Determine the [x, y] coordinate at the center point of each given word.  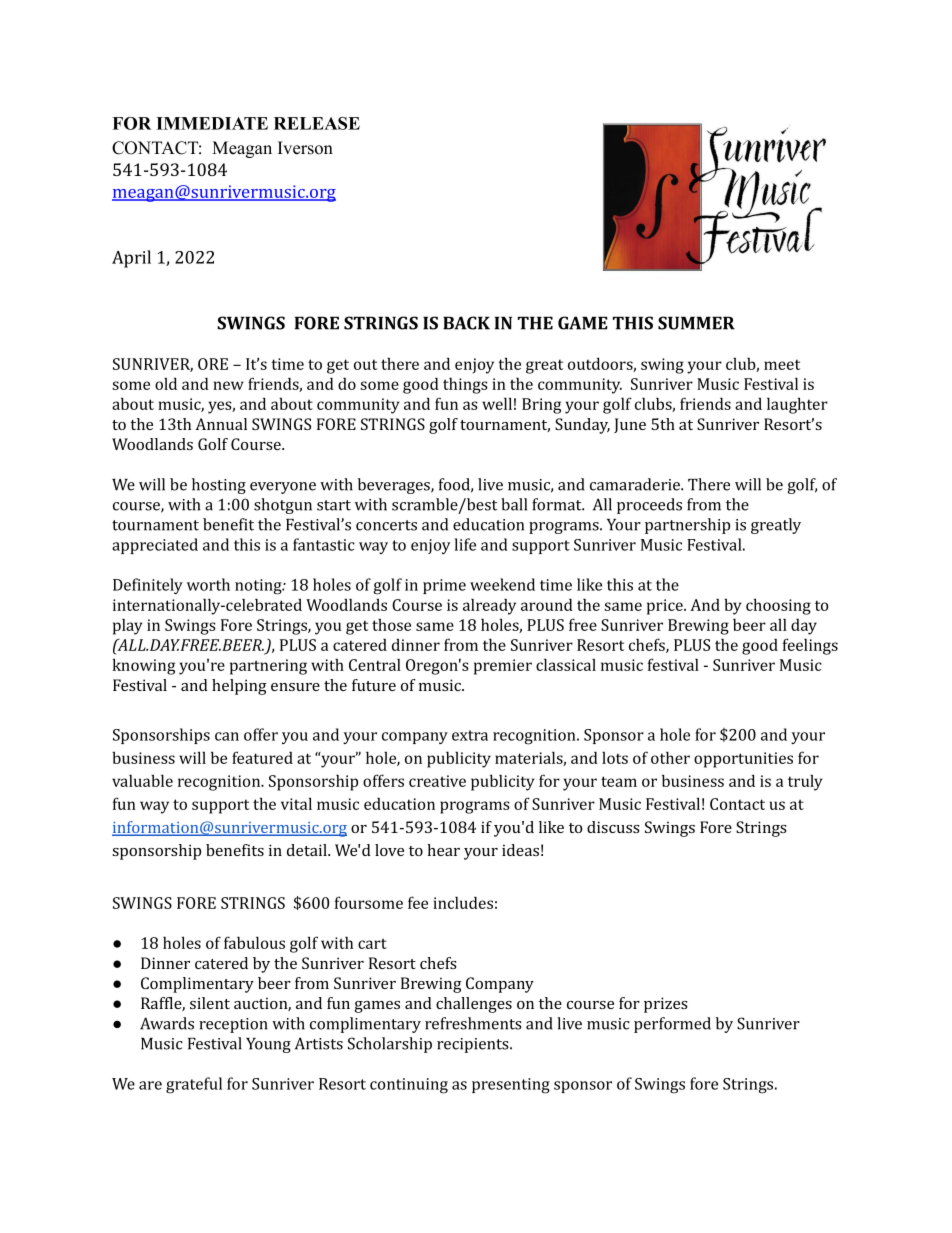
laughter [797, 405]
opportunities [743, 760]
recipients [474, 1045]
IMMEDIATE [212, 123]
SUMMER [696, 323]
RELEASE [317, 123]
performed [672, 1025]
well [497, 403]
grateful [194, 1085]
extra [470, 735]
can [227, 736]
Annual [221, 424]
